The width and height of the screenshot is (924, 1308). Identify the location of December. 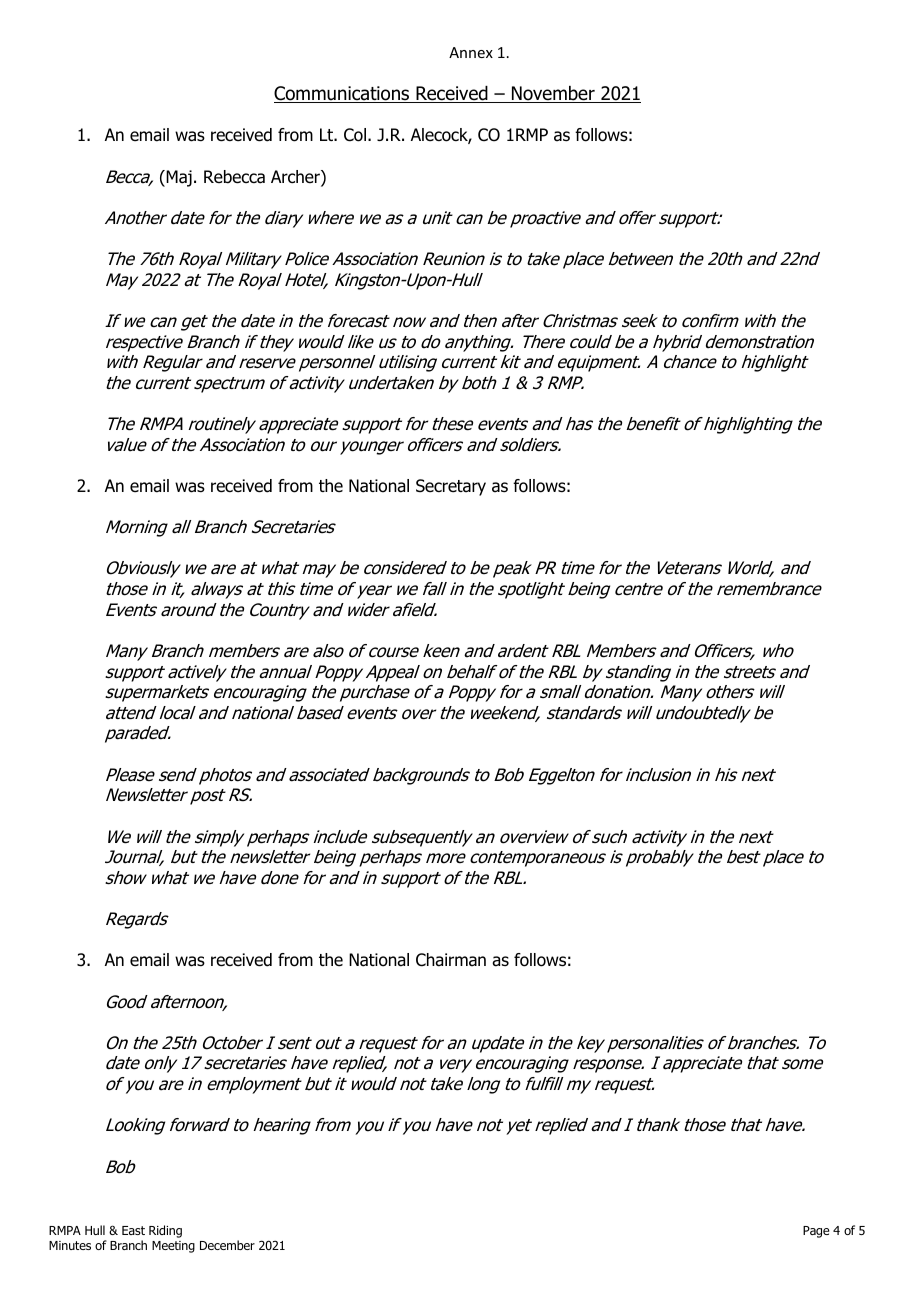
(227, 1245).
